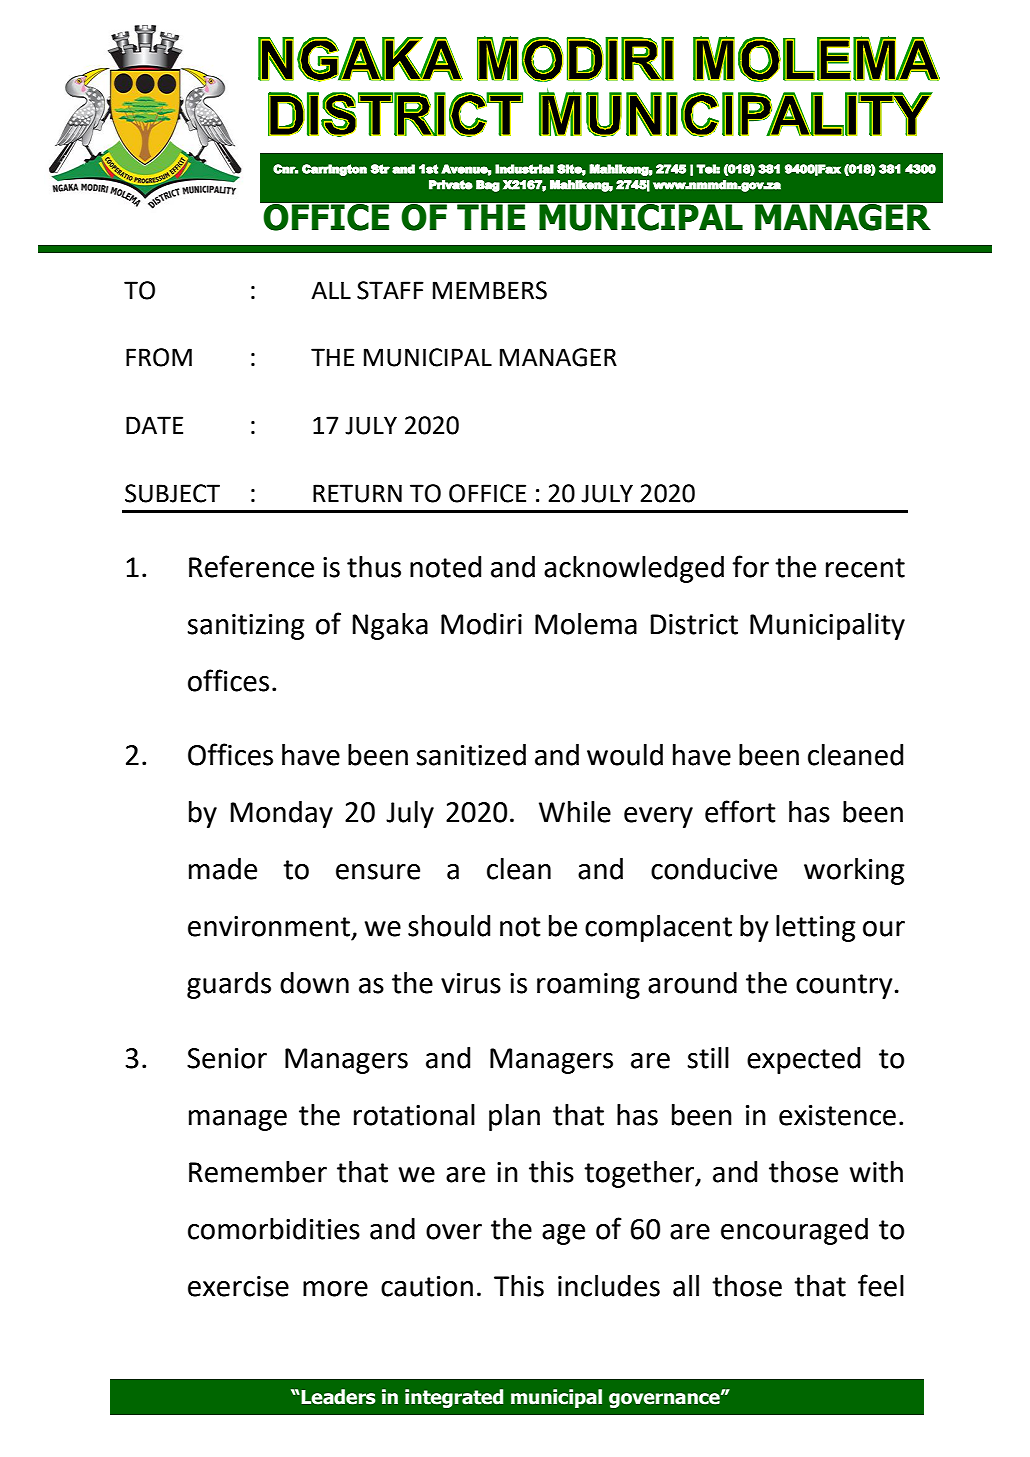  I want to click on Carrington, so click(334, 170).
